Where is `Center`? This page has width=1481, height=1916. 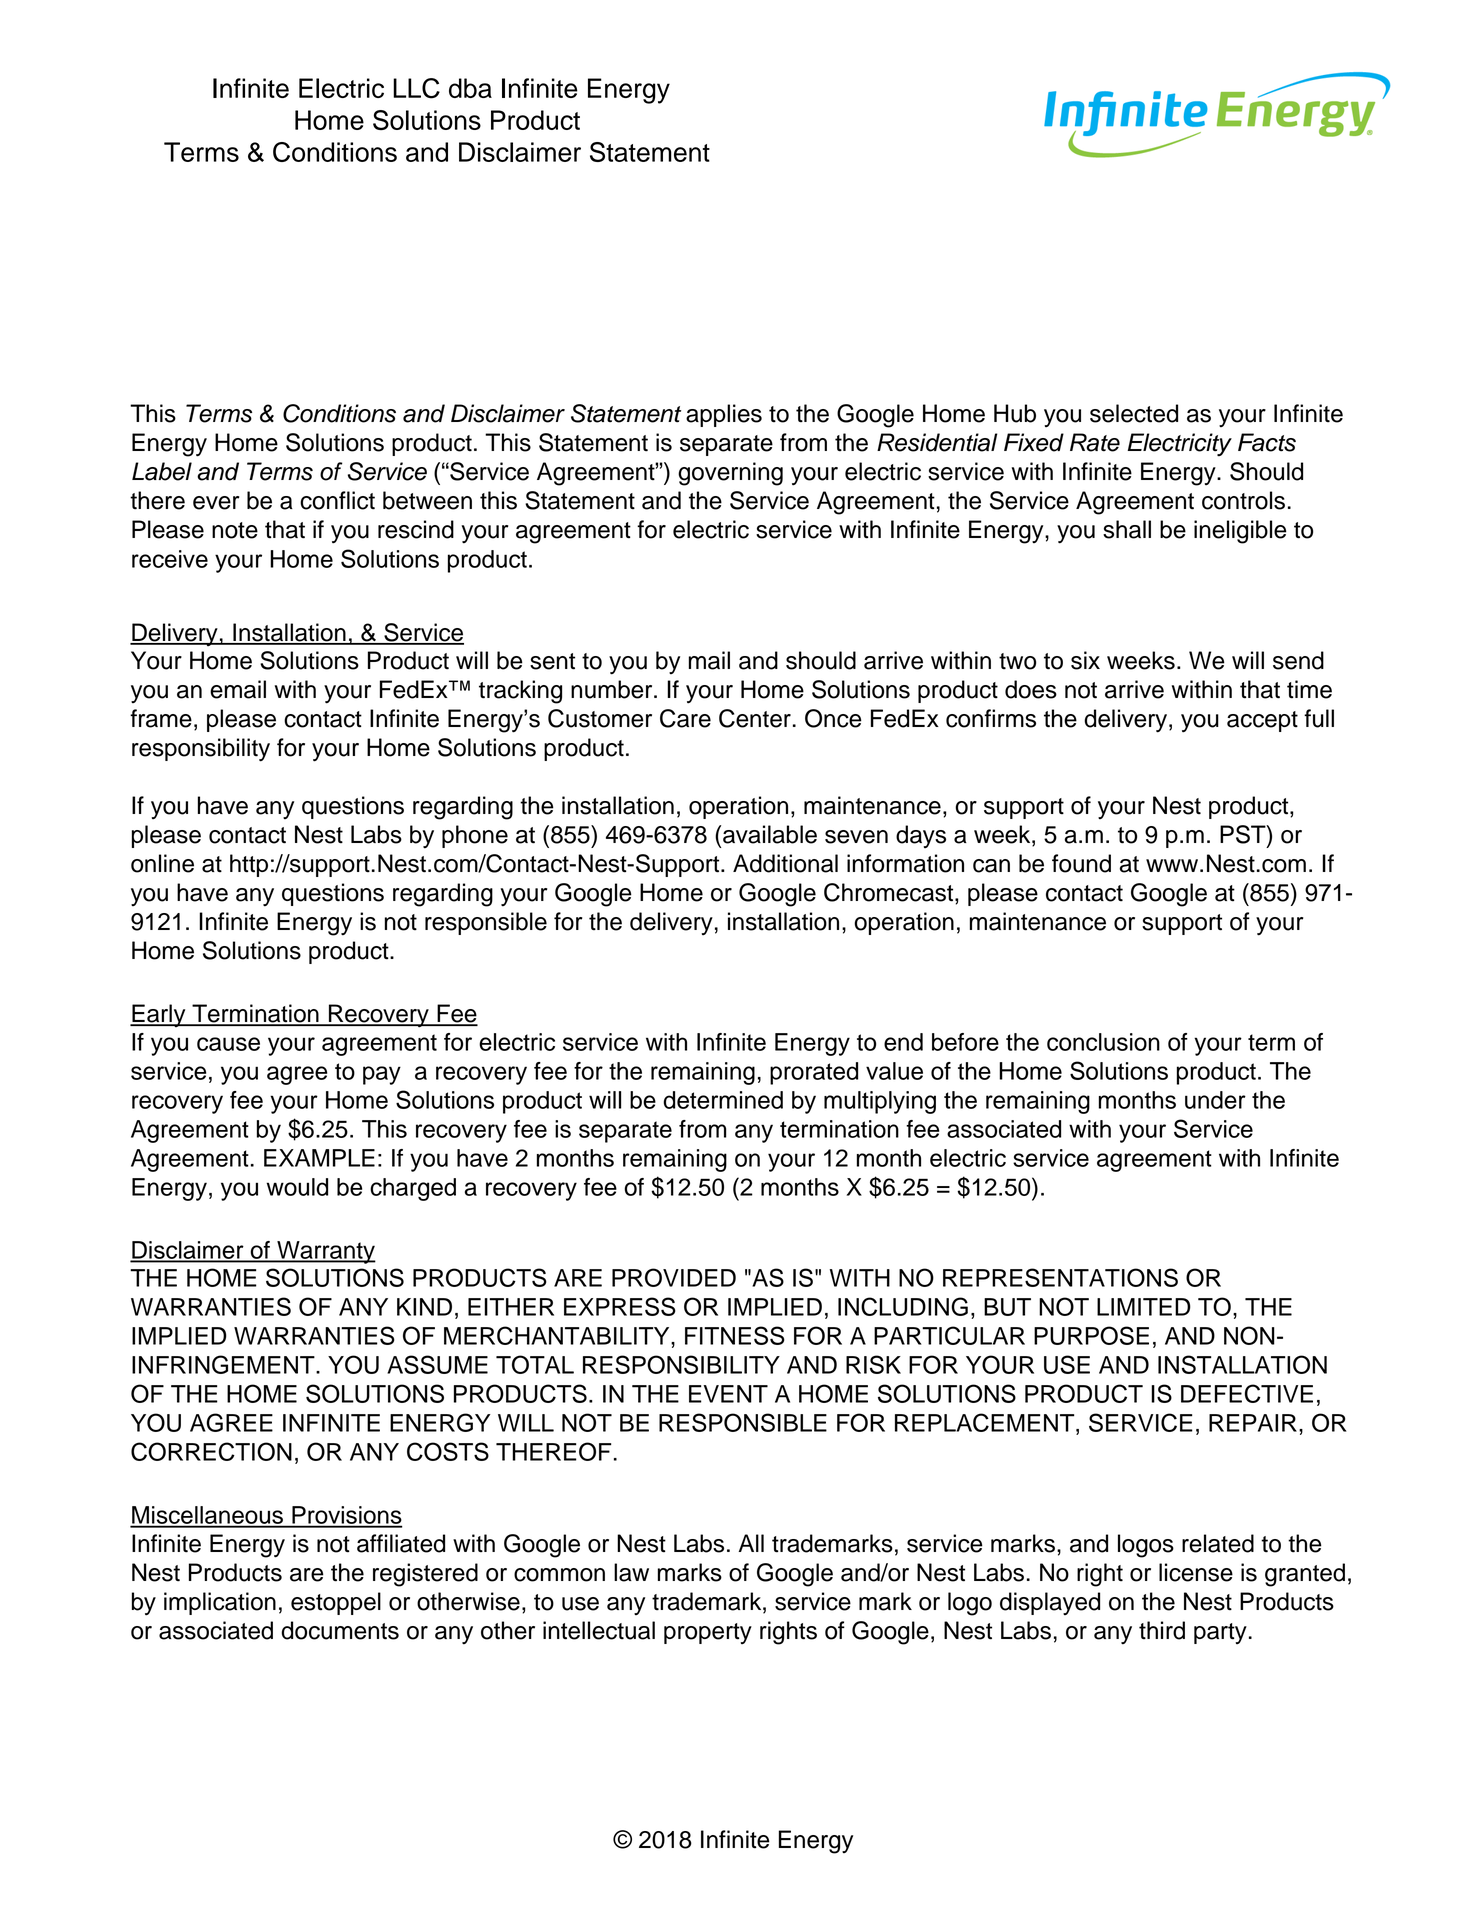 Center is located at coordinates (755, 718).
